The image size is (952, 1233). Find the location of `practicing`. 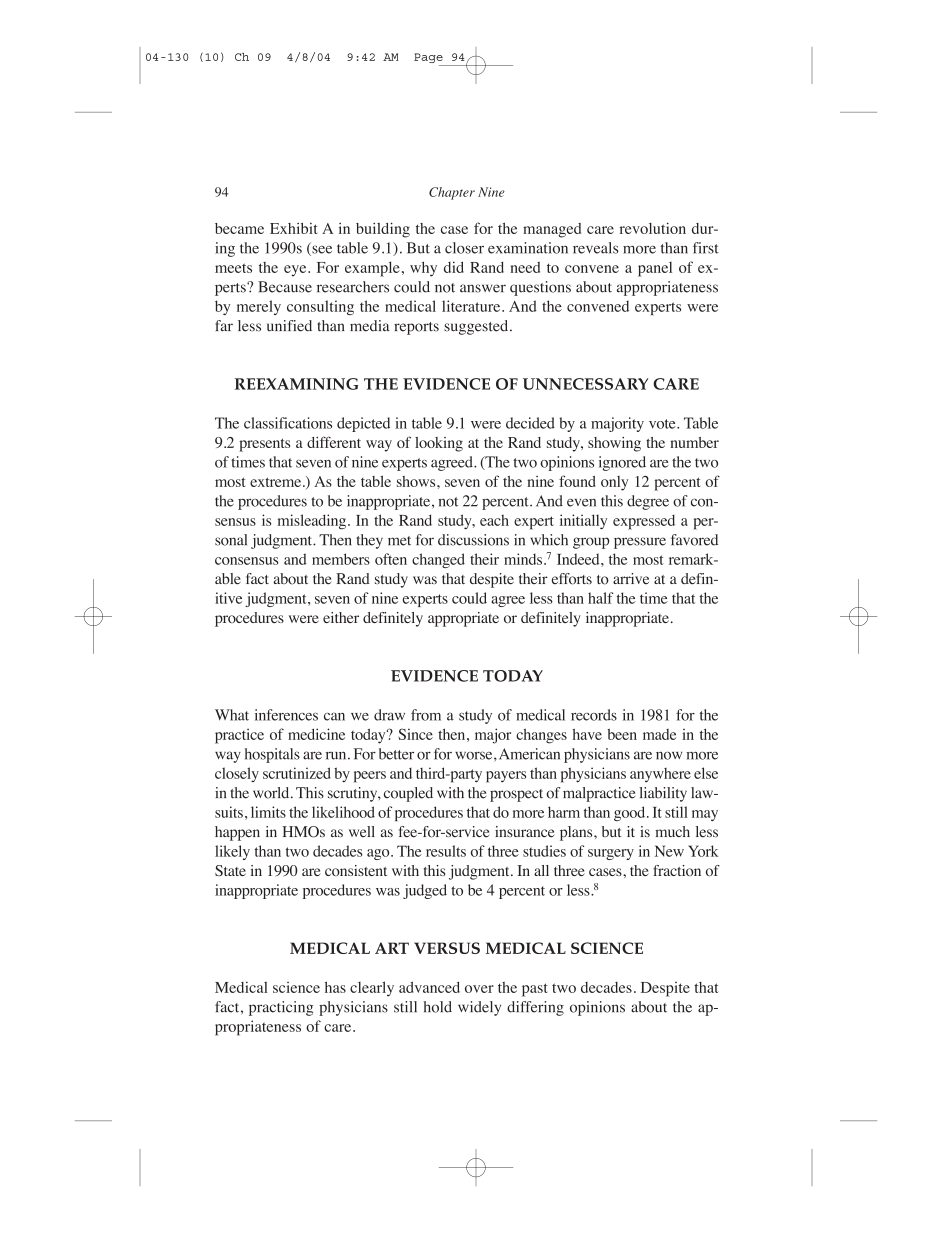

practicing is located at coordinates (281, 1008).
